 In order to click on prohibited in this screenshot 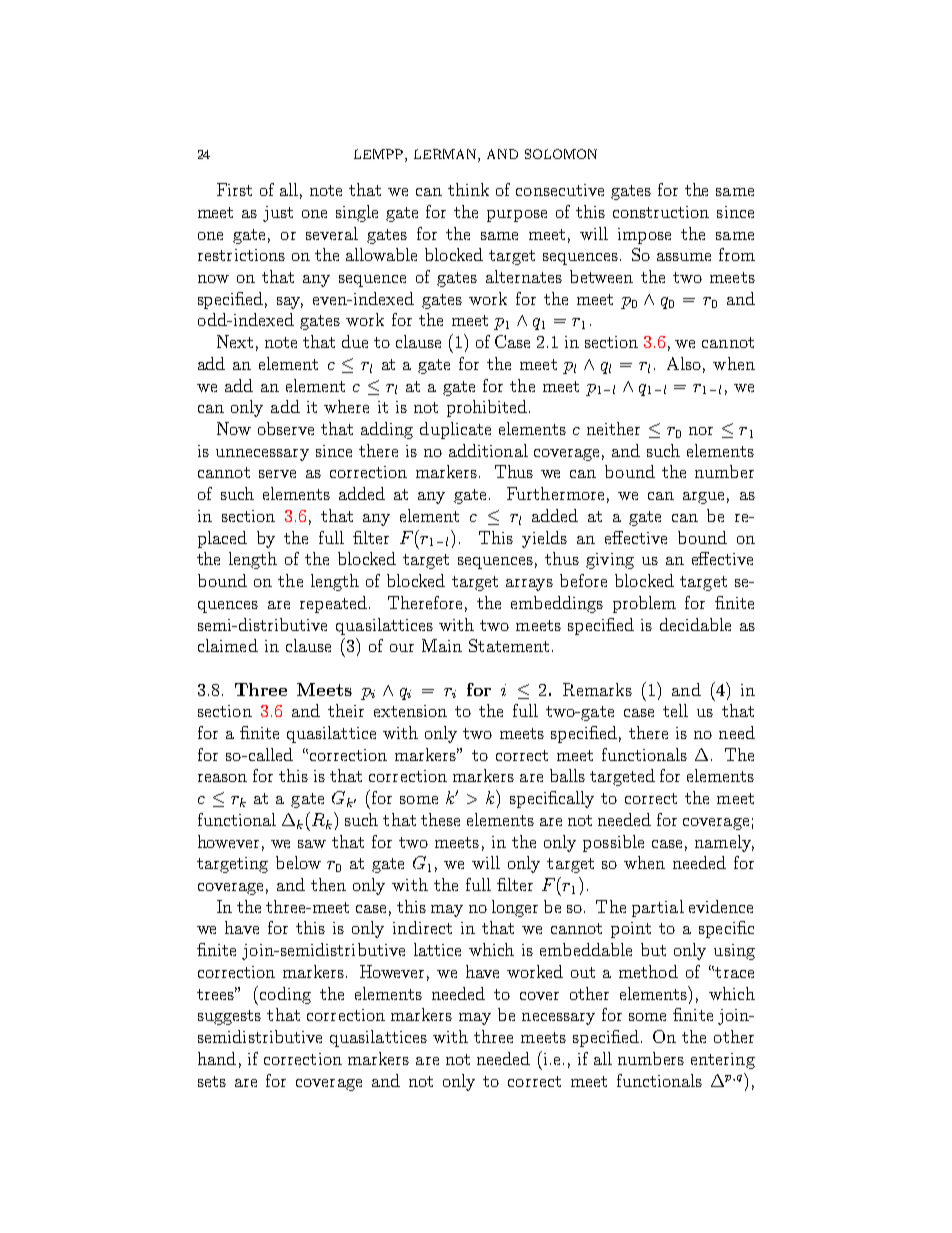, I will do `click(487, 408)`.
